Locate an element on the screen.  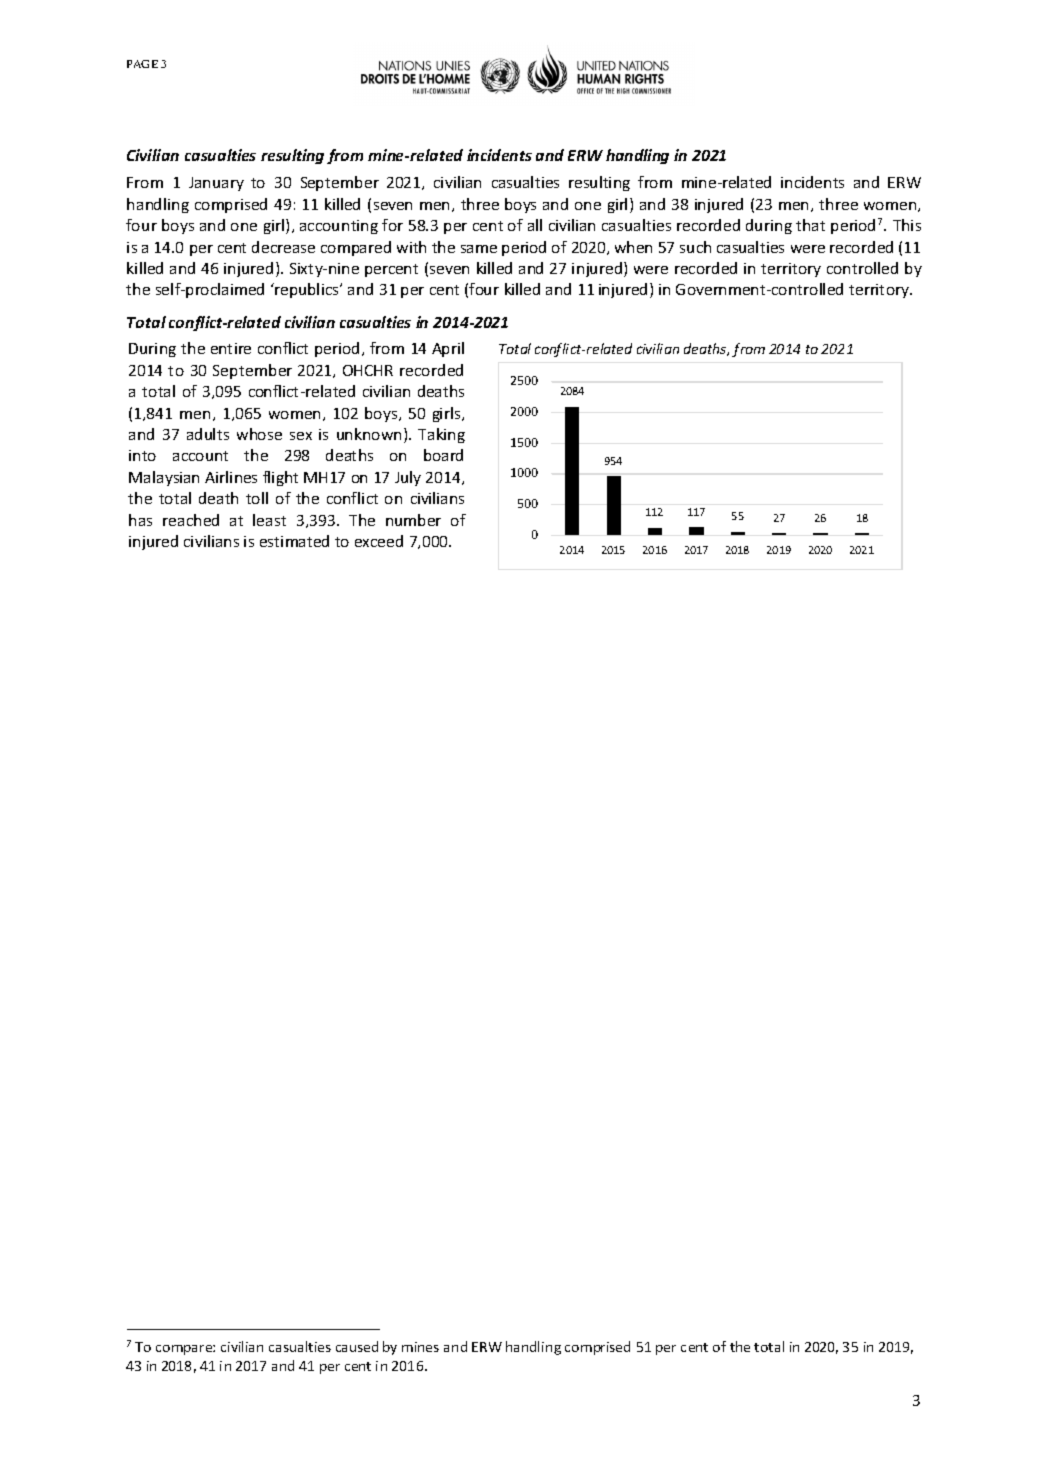
exceed is located at coordinates (379, 541).
